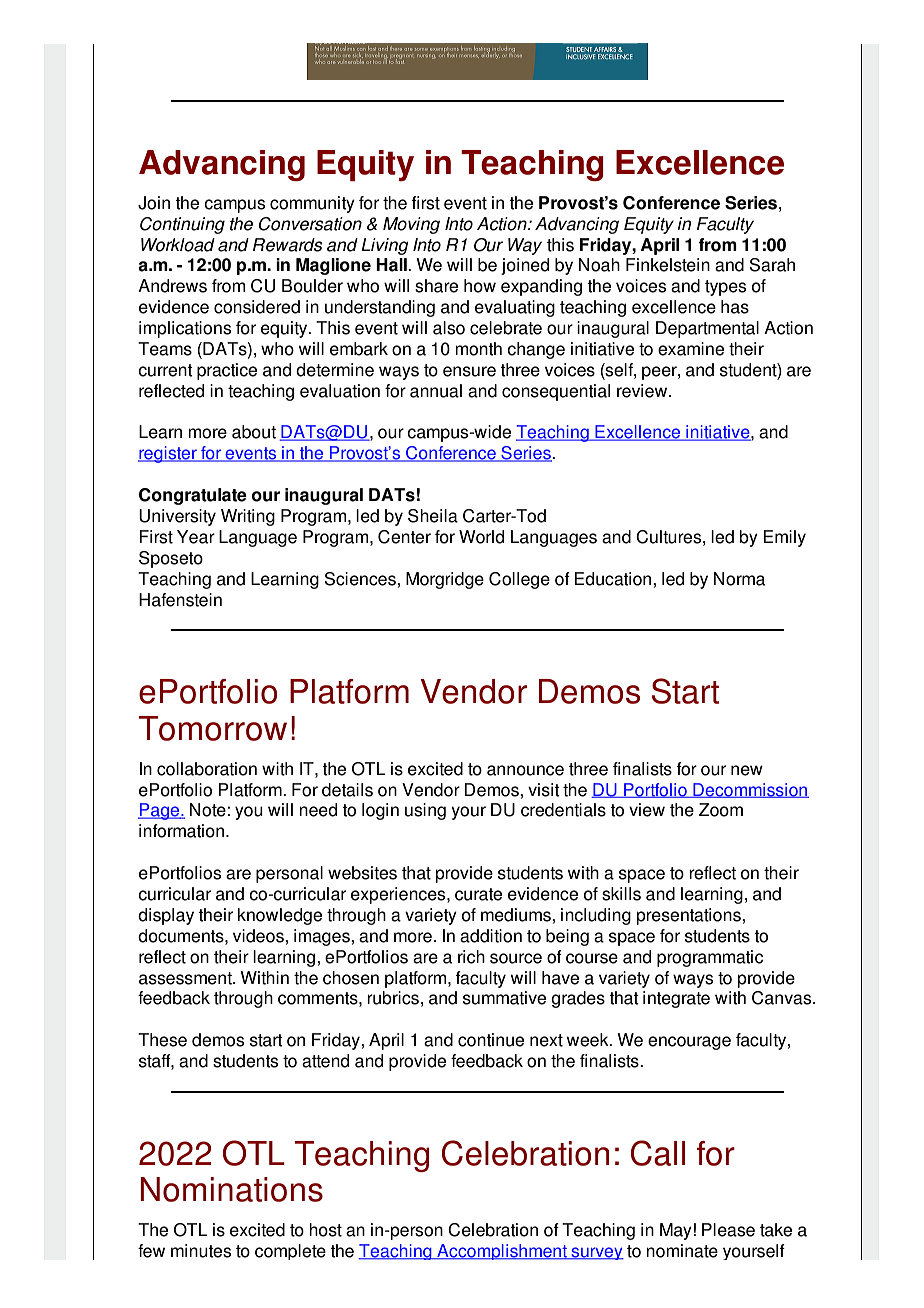 This document has height=1308, width=924. Describe the element at coordinates (721, 810) in the document. I see `Zoom` at that location.
